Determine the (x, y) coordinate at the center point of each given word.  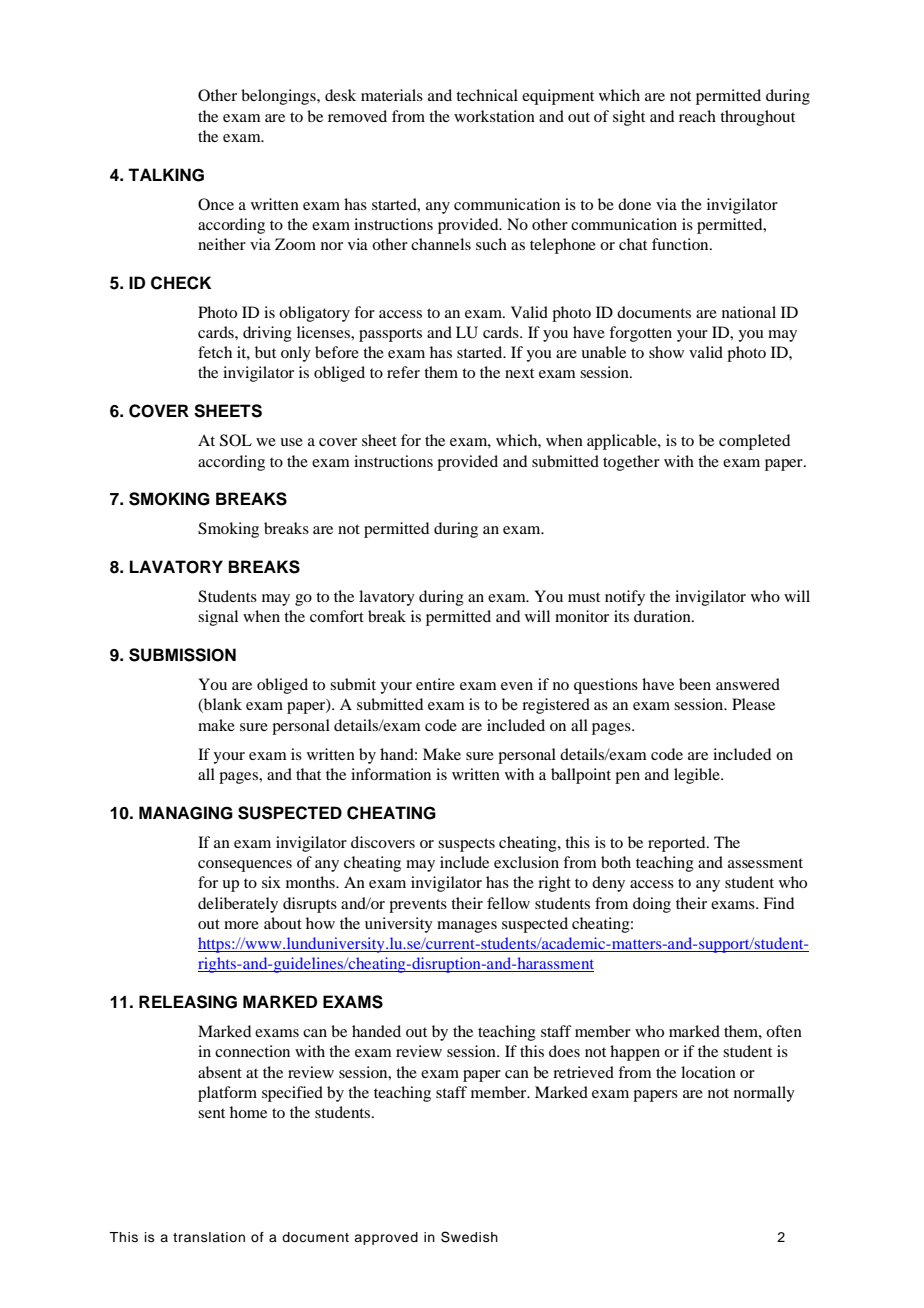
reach (697, 116)
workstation (494, 116)
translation (209, 1237)
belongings (279, 97)
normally (764, 1094)
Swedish (469, 1237)
